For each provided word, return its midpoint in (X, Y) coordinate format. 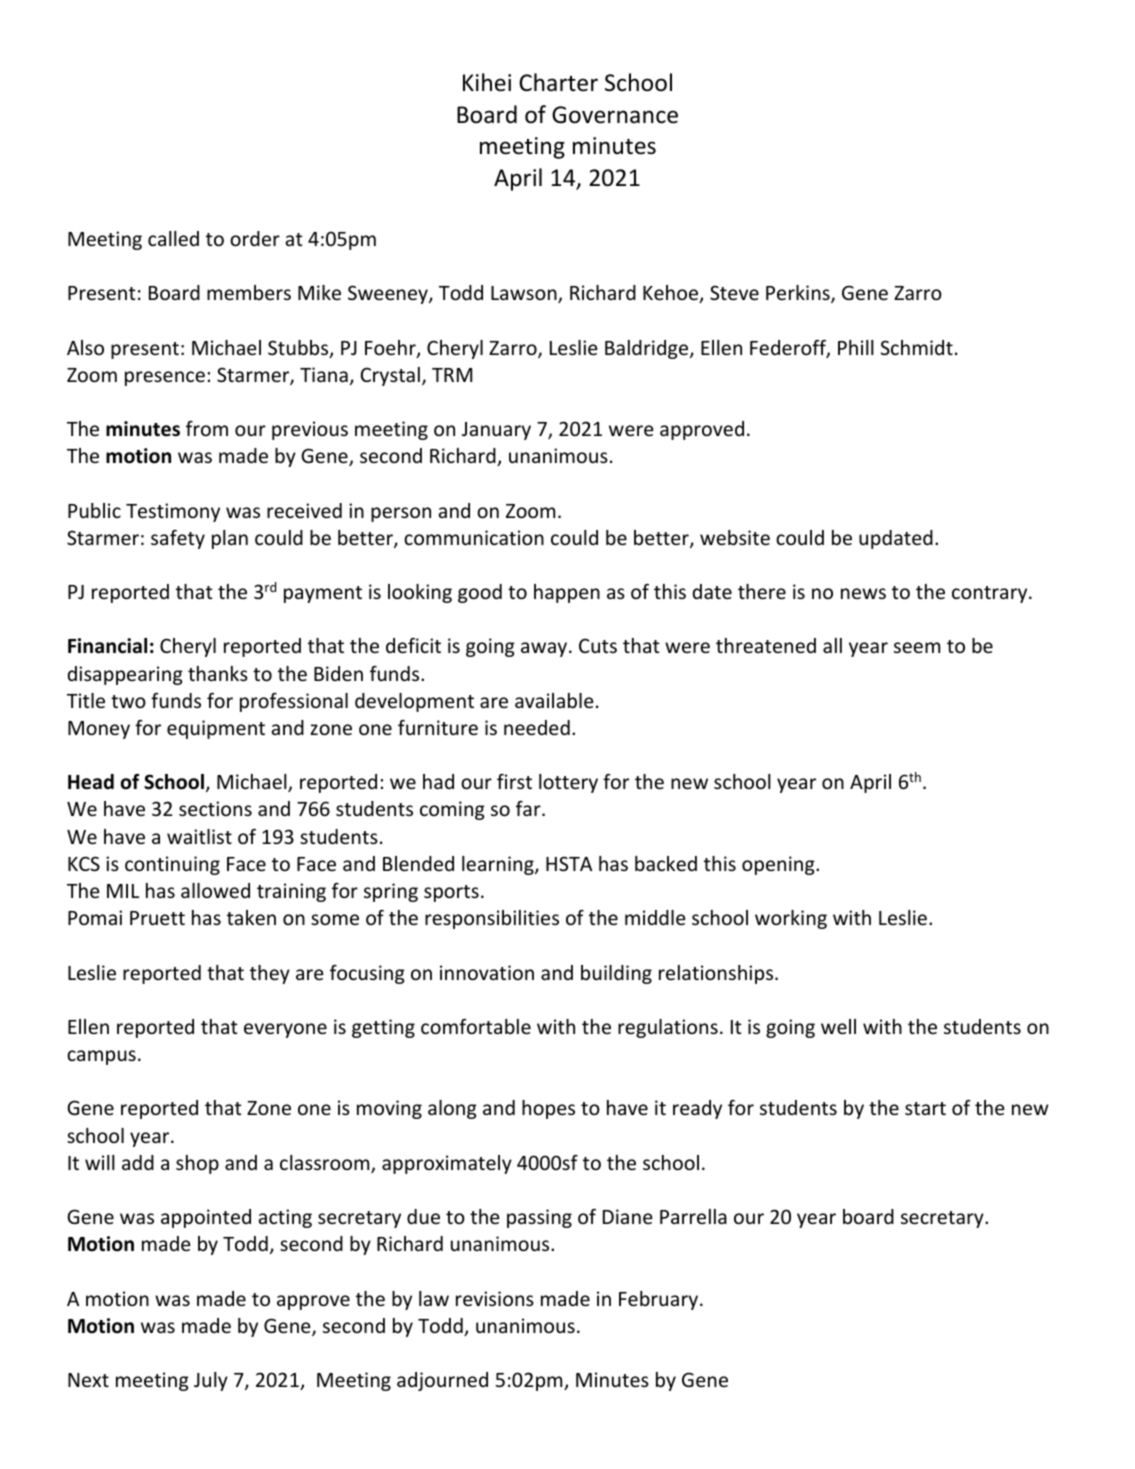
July (211, 1381)
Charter (558, 82)
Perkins (799, 294)
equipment (216, 729)
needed (537, 727)
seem (917, 647)
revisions (495, 1298)
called (173, 238)
